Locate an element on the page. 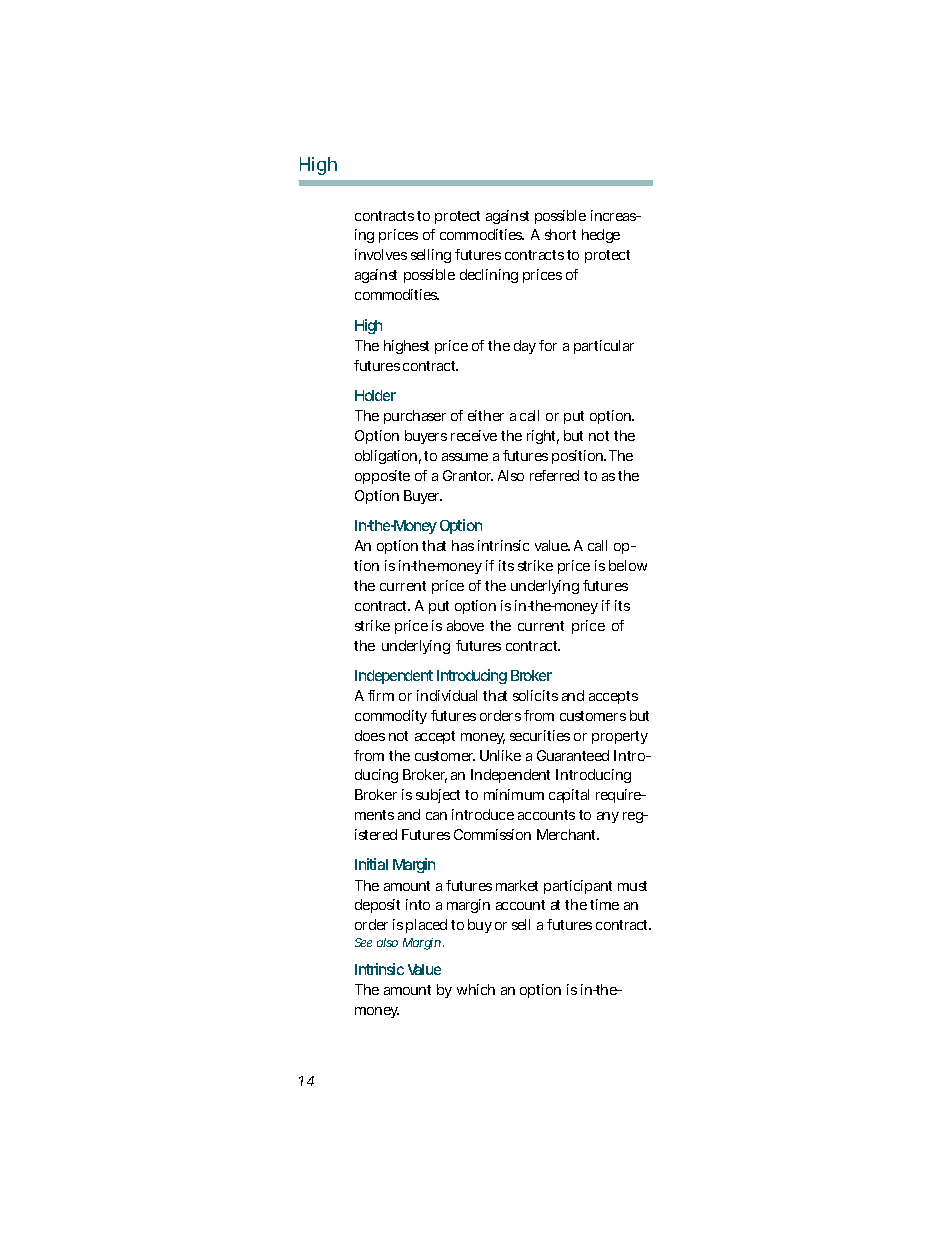 Image resolution: width=952 pixels, height=1233 pixels. which is located at coordinates (476, 989).
